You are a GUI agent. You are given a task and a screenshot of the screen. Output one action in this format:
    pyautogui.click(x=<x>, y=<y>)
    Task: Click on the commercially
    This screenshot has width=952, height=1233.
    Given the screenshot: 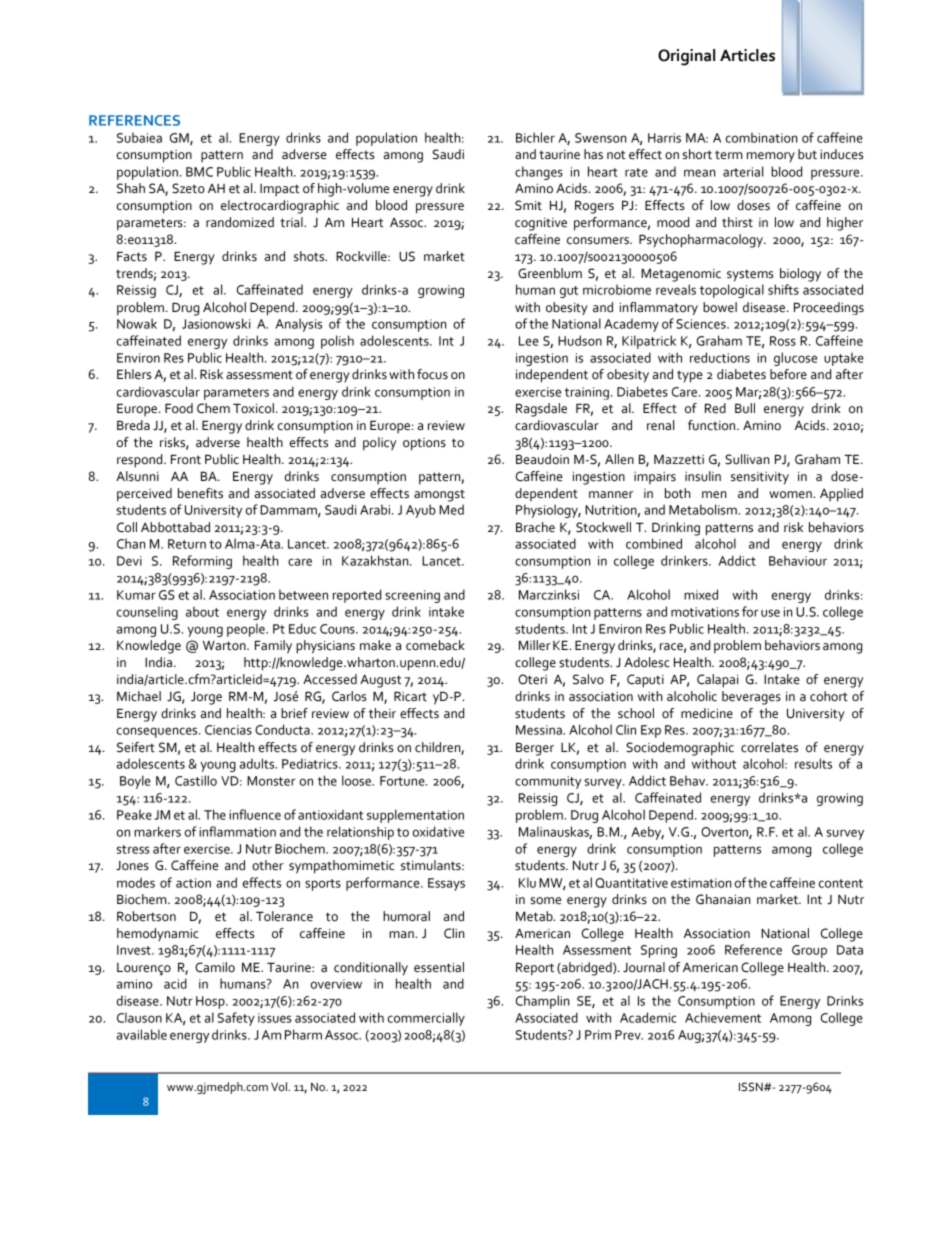 What is the action you would take?
    pyautogui.click(x=426, y=1019)
